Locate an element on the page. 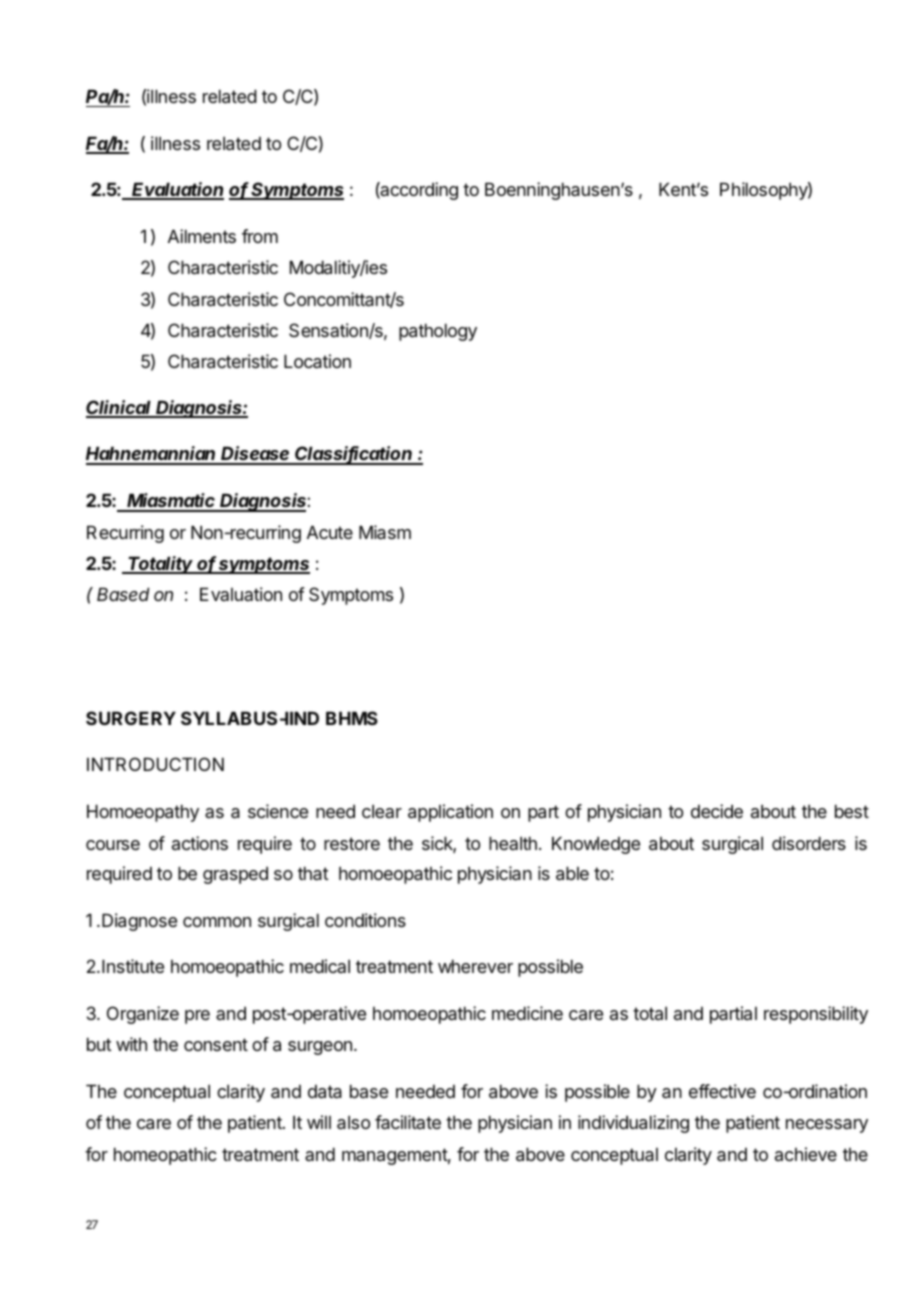 This image has height=1308, width=924. SURGERY is located at coordinates (131, 718).
